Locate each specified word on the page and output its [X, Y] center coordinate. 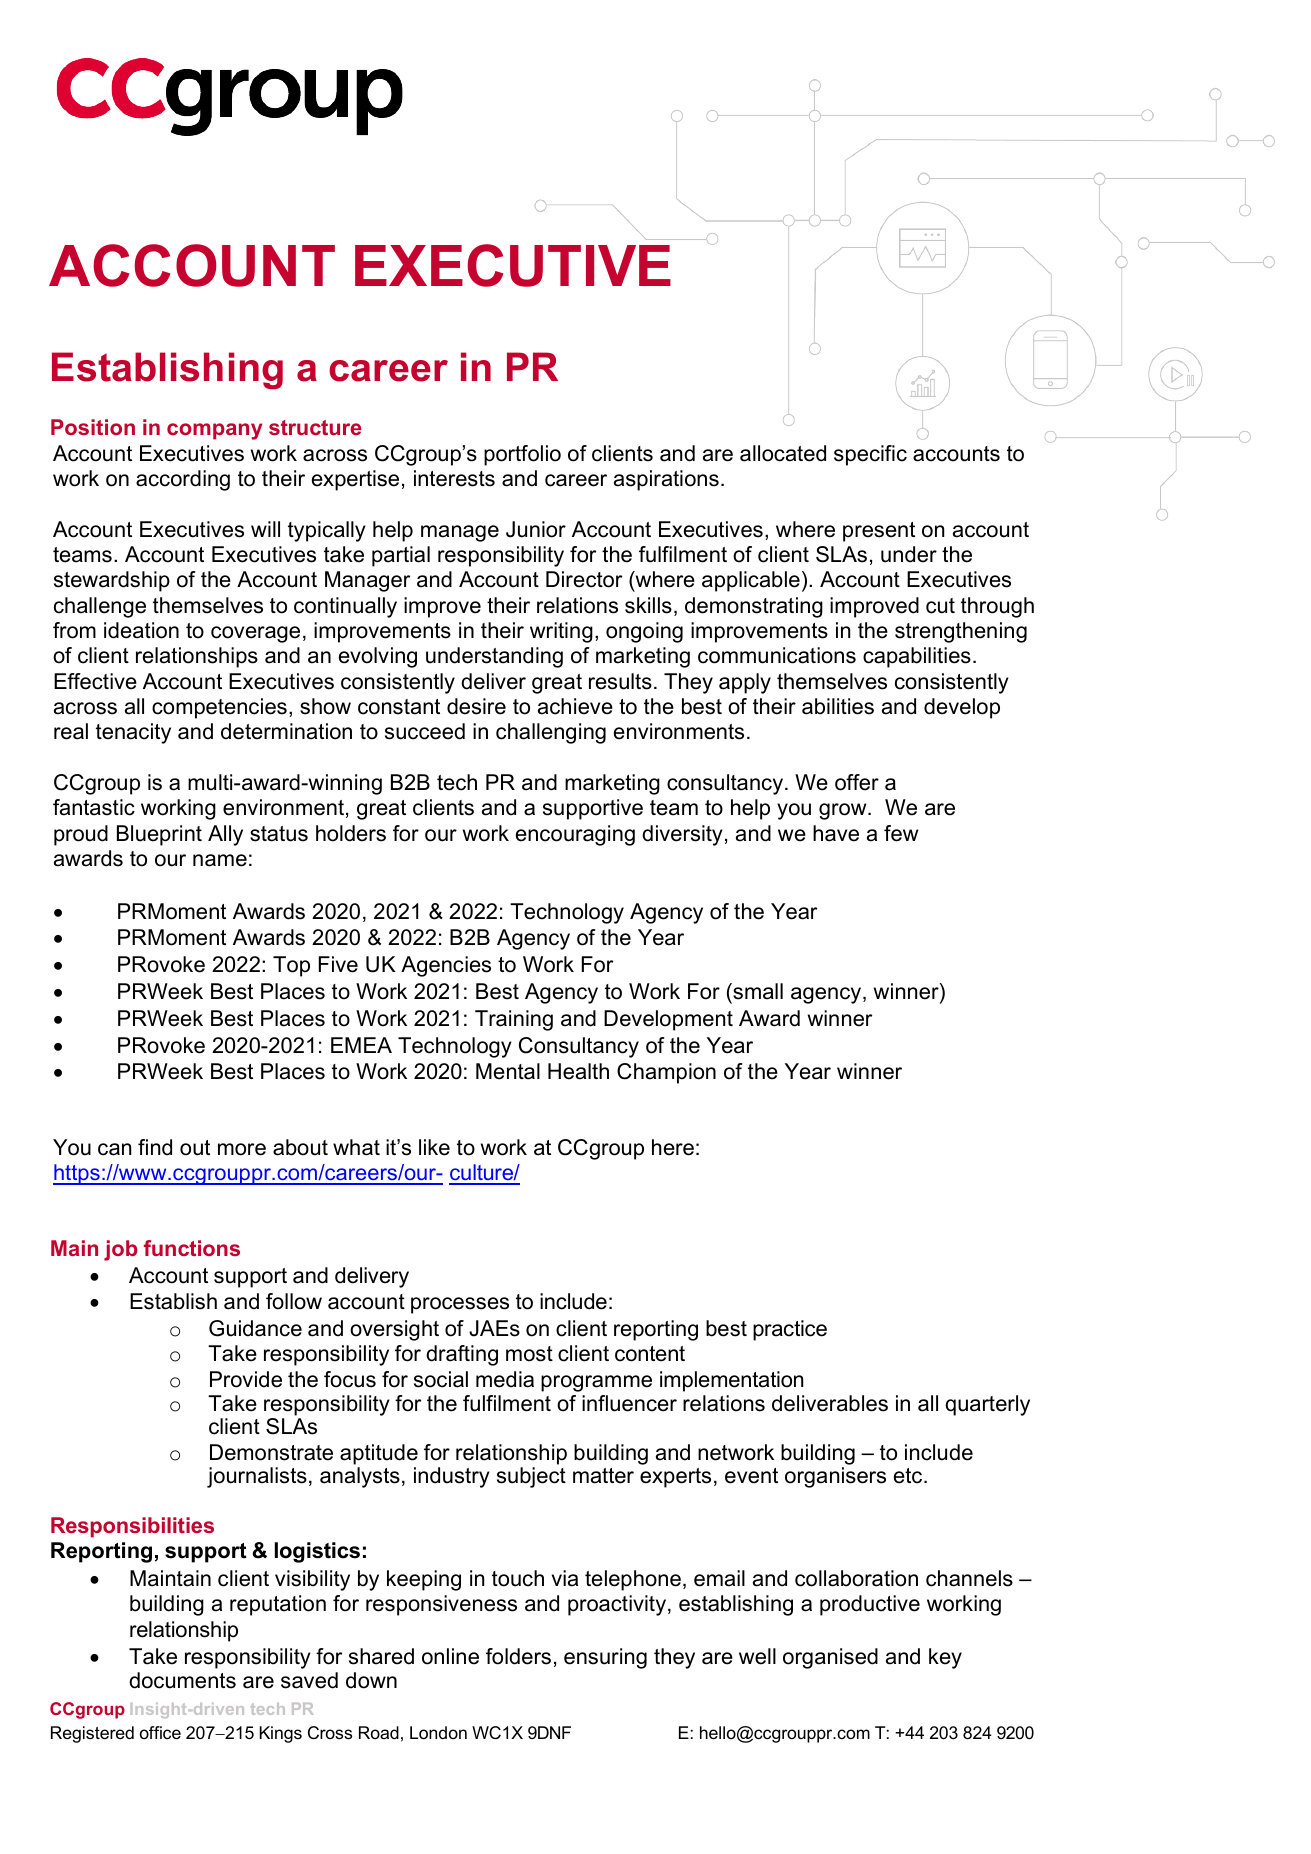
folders [518, 1656]
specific [870, 455]
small [757, 991]
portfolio [522, 455]
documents [182, 1680]
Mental [508, 1071]
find [155, 1147]
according [183, 480]
